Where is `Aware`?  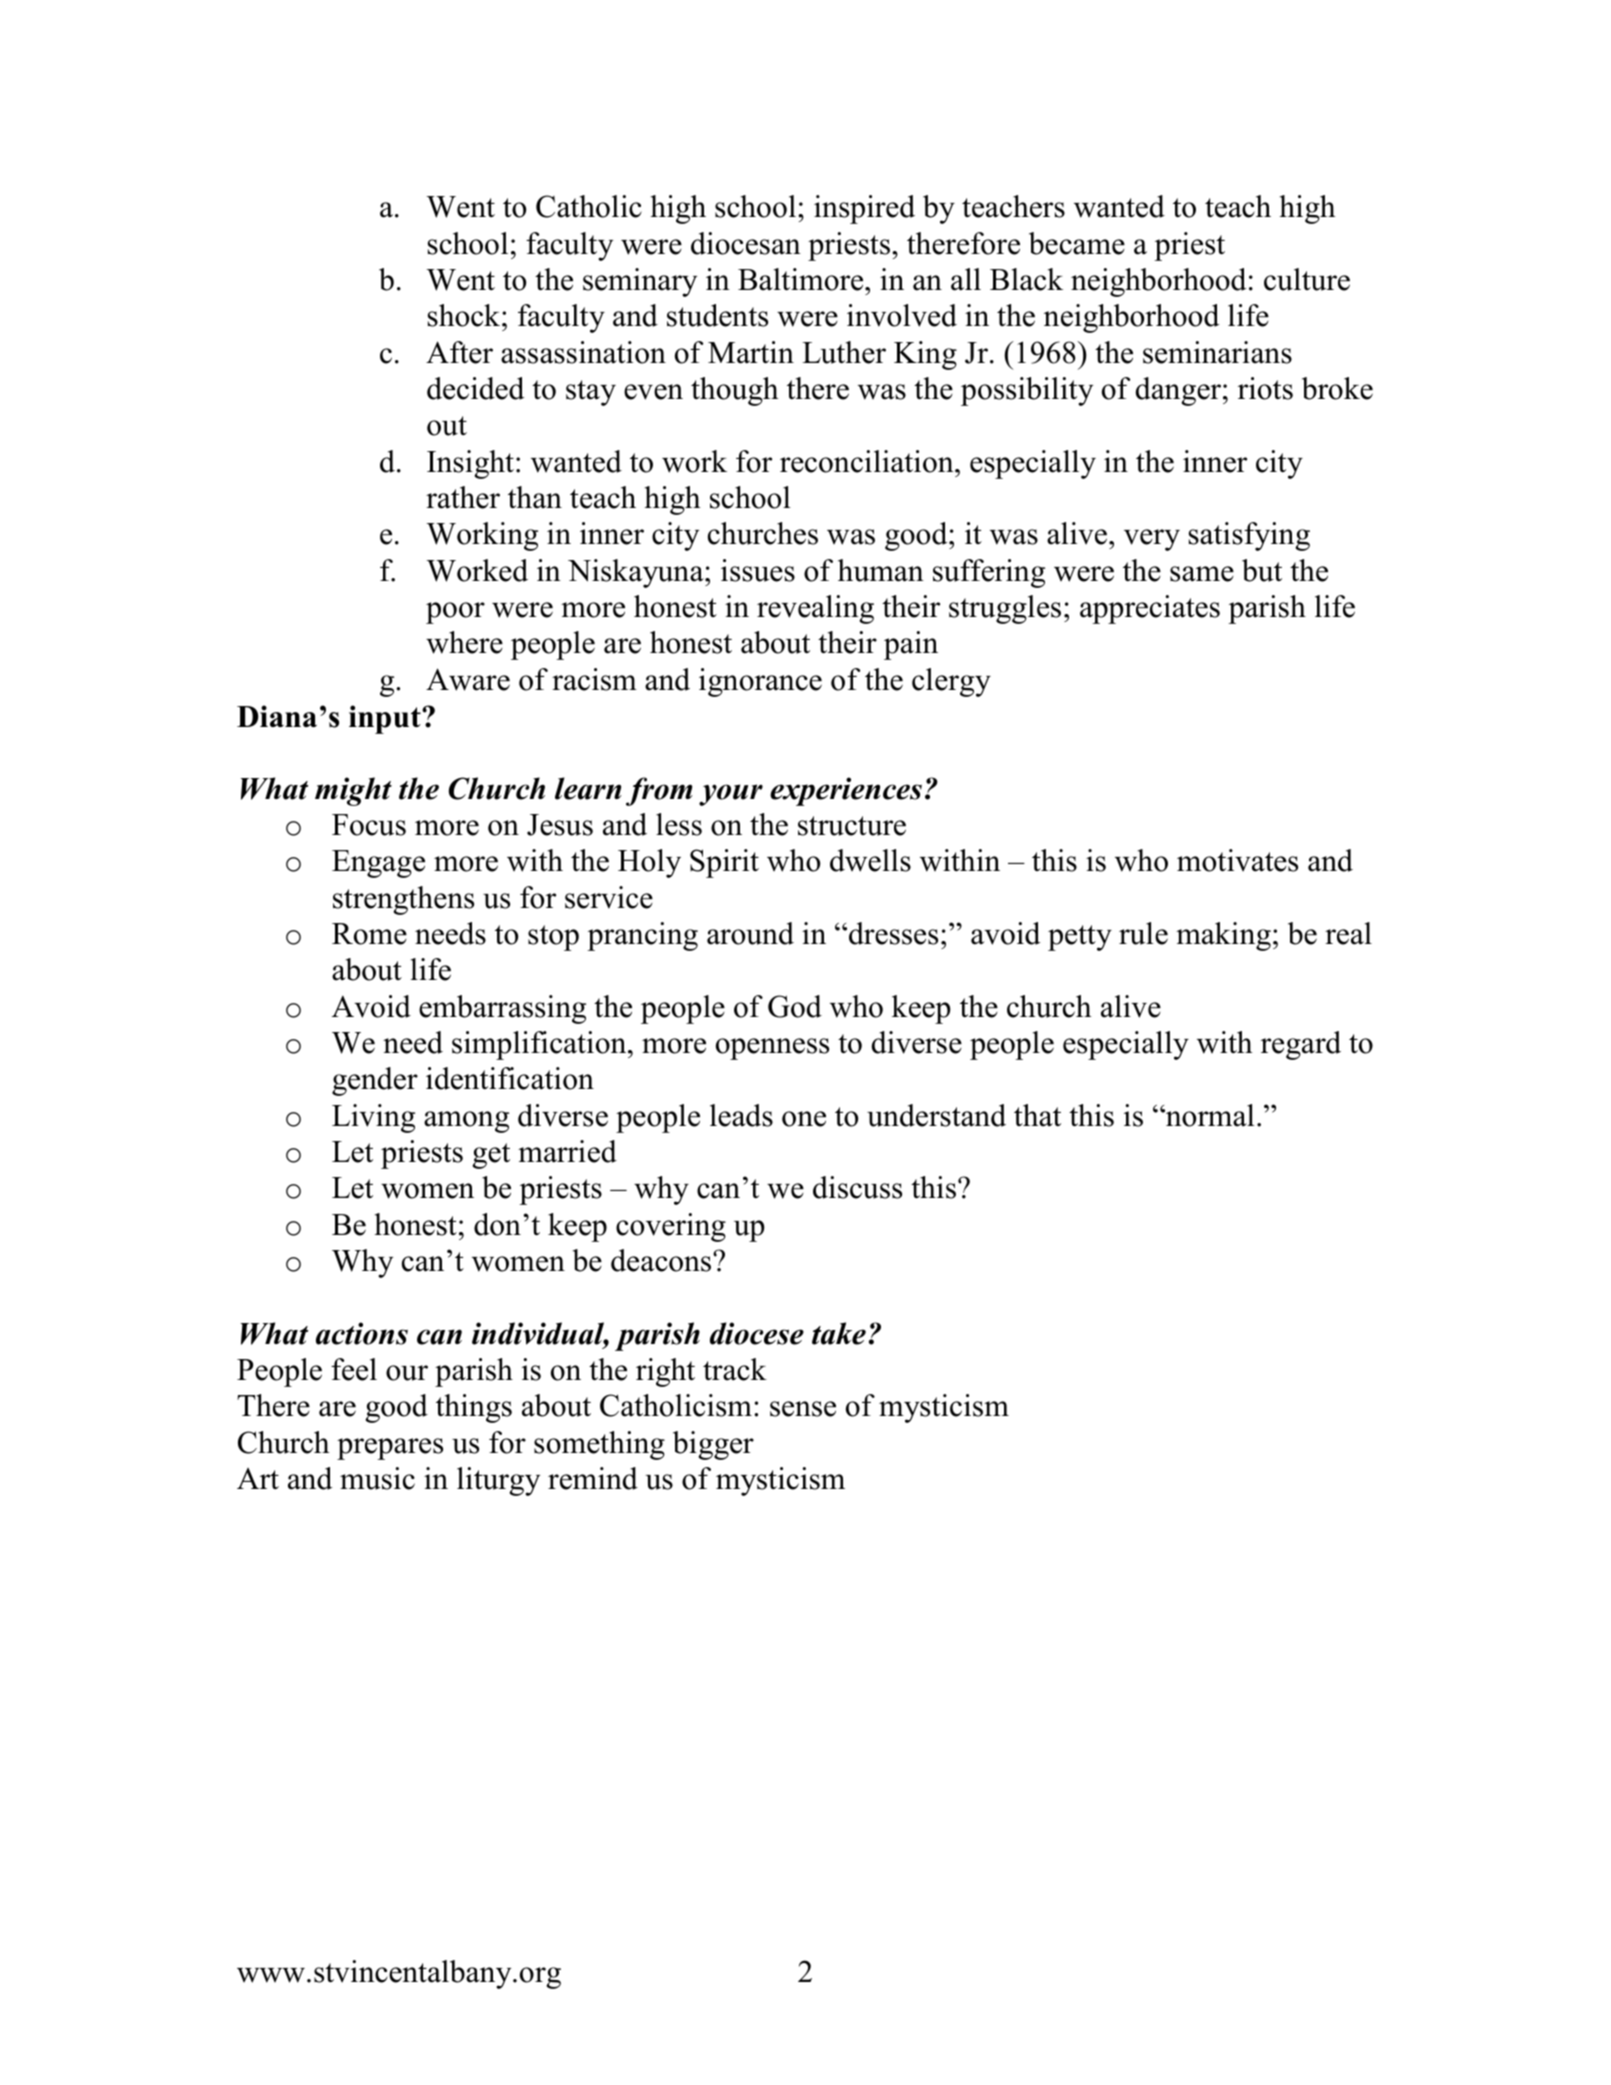 Aware is located at coordinates (468, 679).
